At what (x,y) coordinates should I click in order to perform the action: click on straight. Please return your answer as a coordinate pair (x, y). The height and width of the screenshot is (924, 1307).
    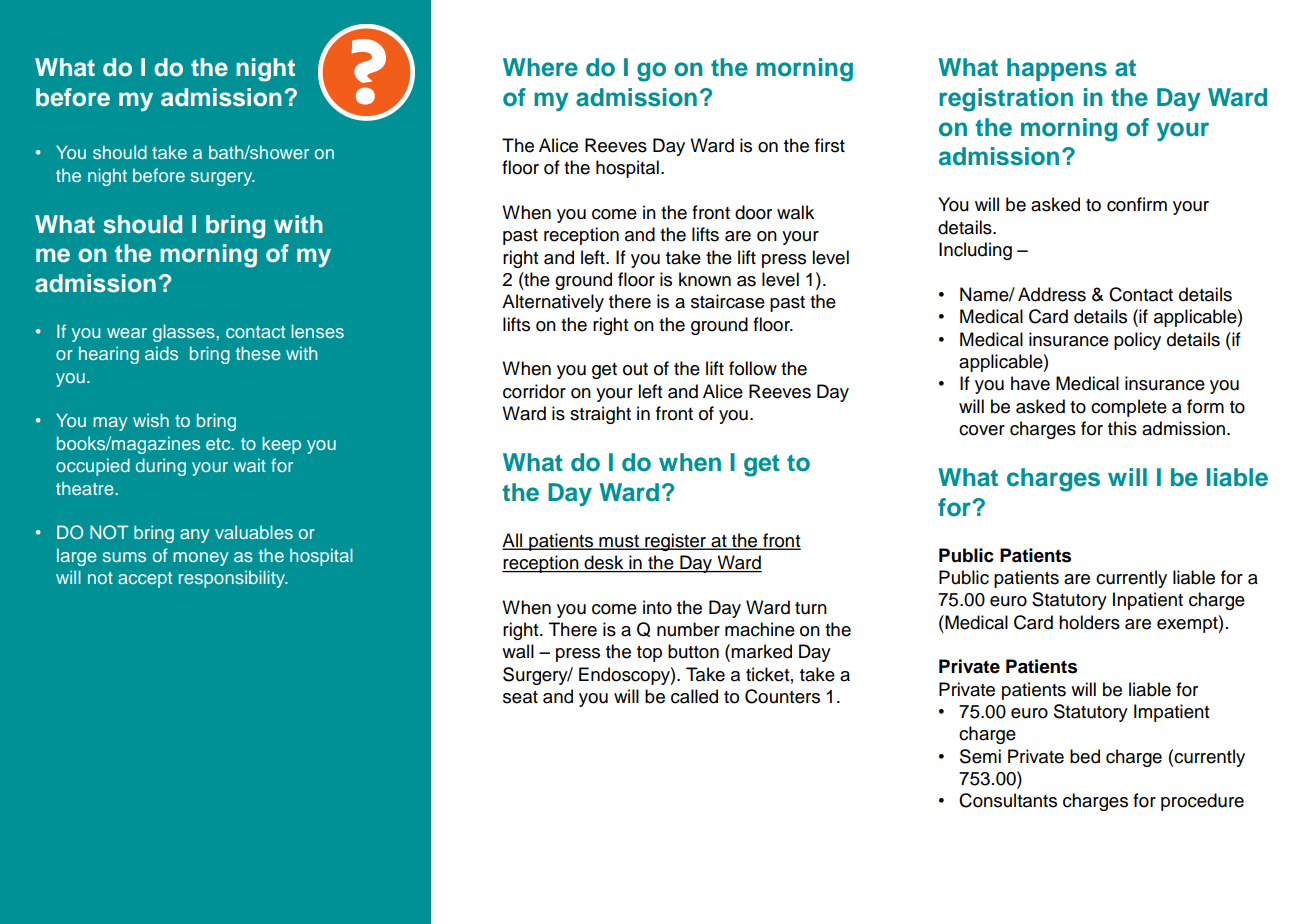
    Looking at the image, I should click on (600, 415).
